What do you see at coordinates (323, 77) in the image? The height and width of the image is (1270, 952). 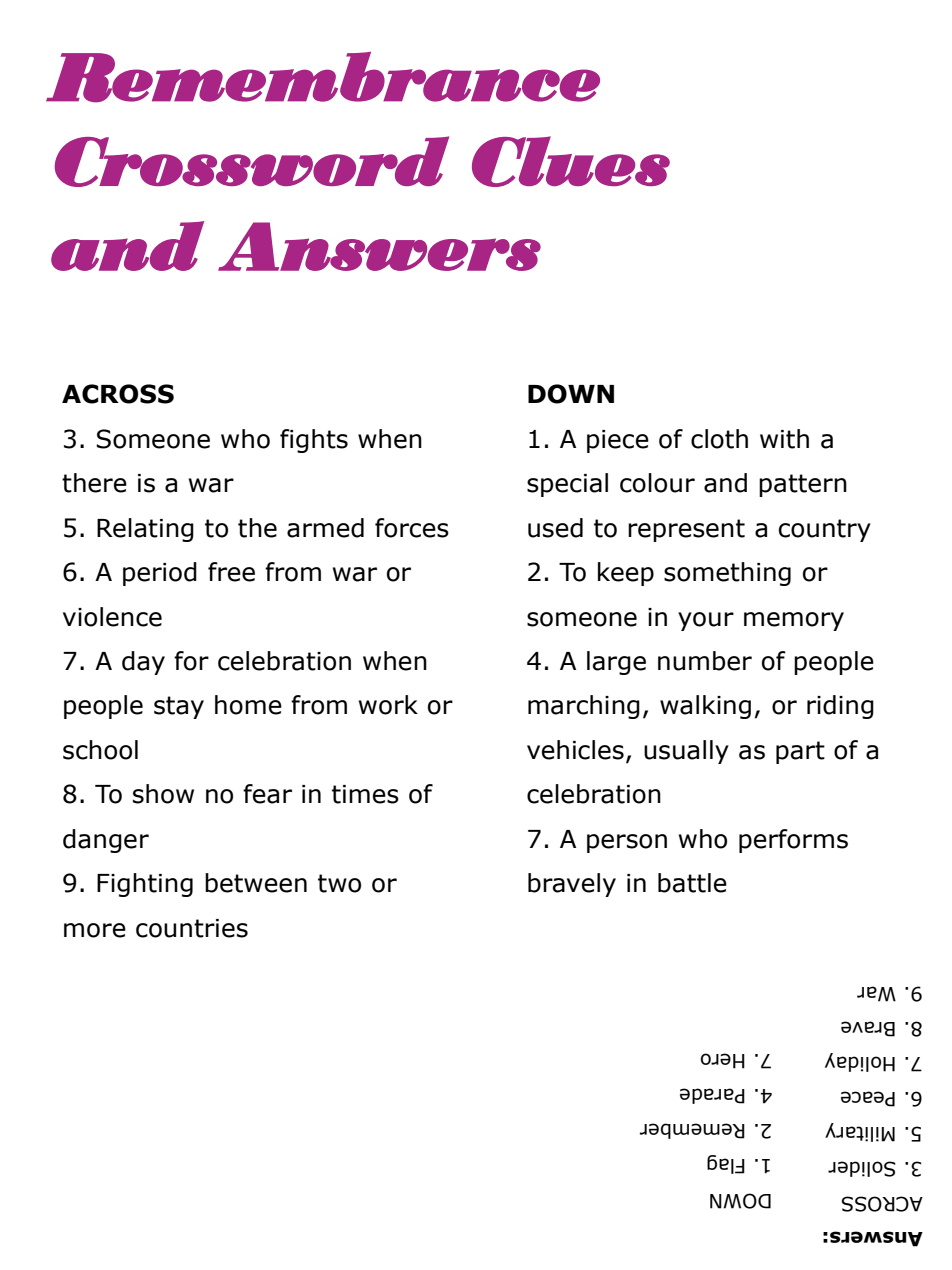 I see `Remembrance` at bounding box center [323, 77].
